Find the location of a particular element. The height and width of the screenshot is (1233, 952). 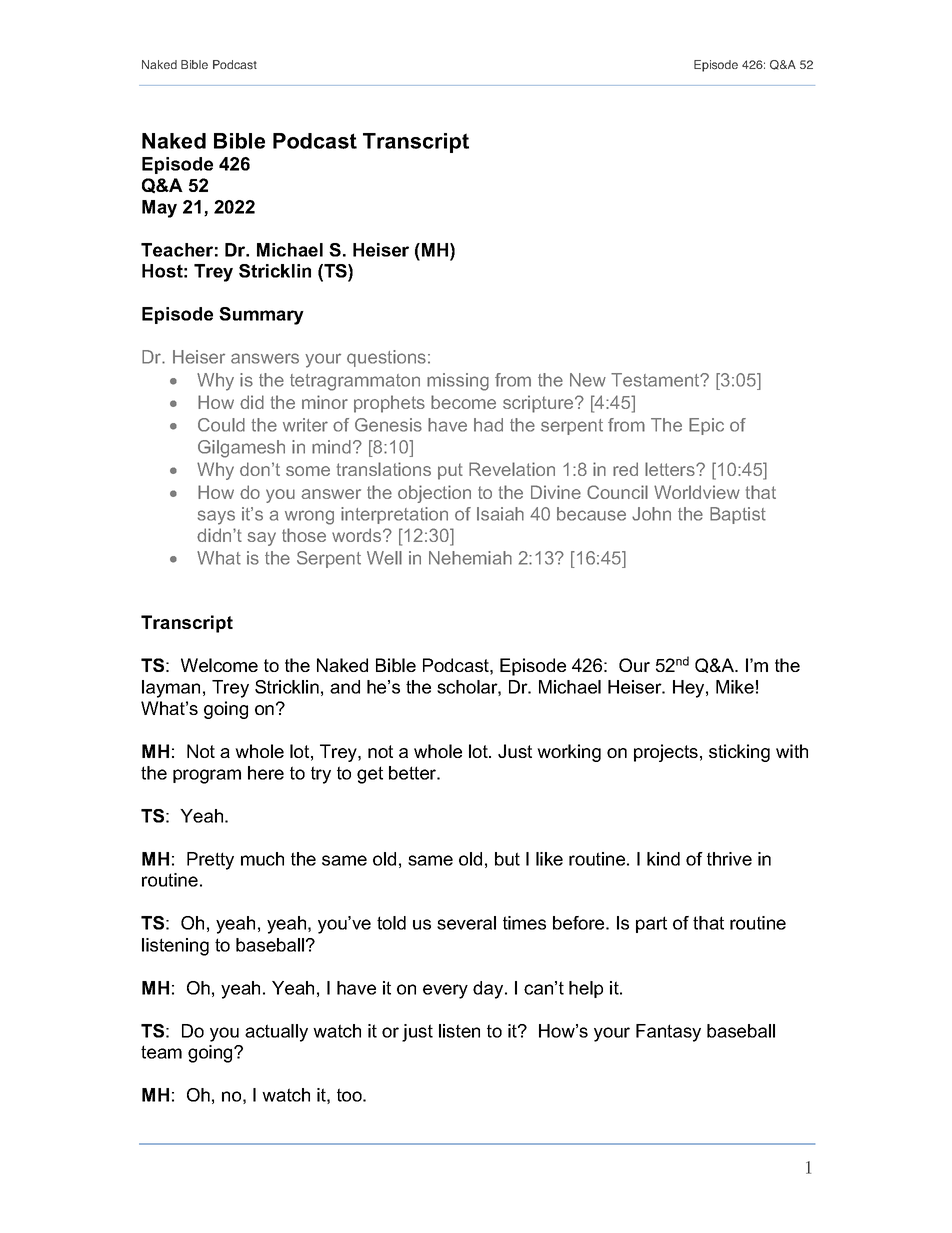

actually is located at coordinates (276, 1033).
